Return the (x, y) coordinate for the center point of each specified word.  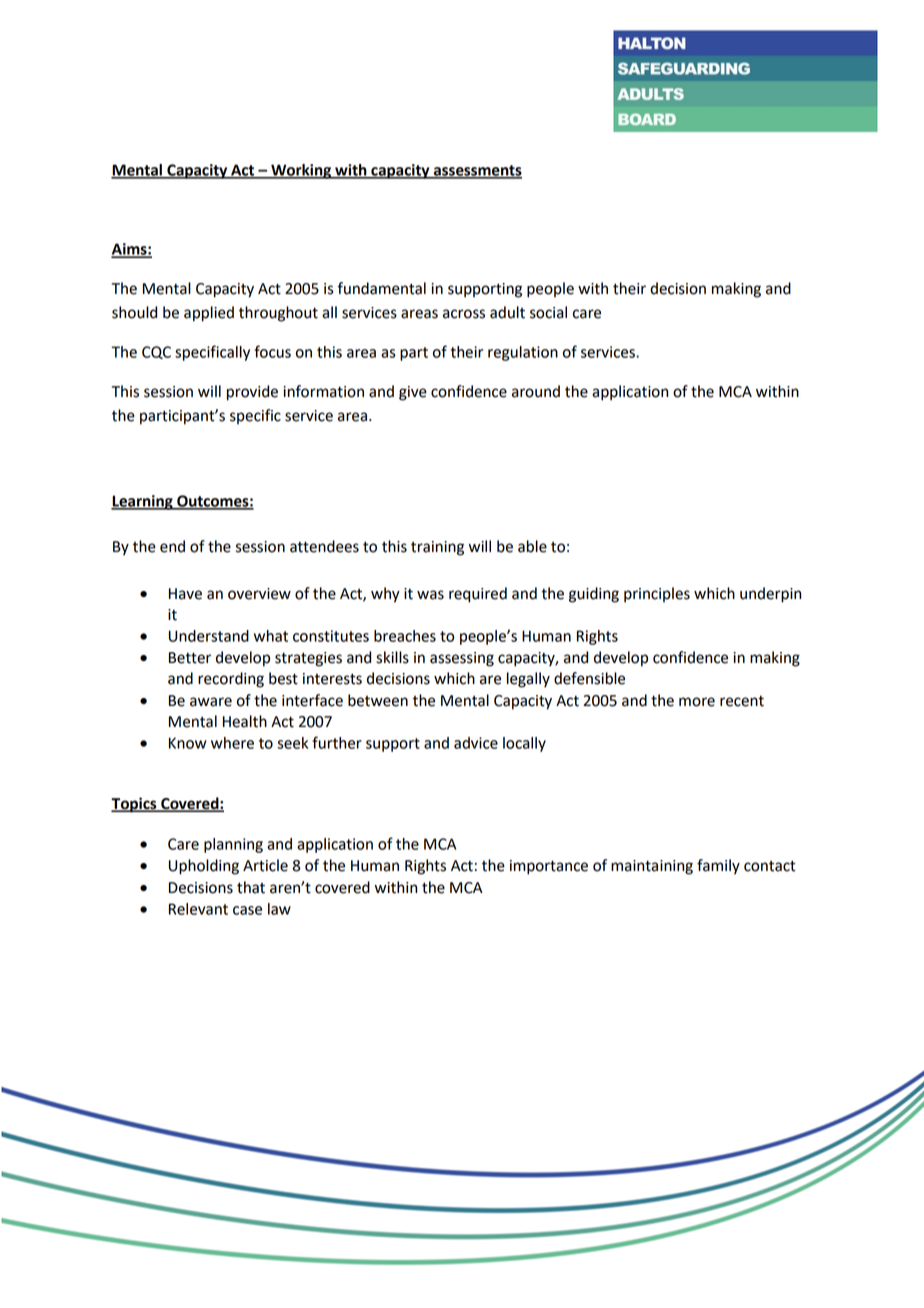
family (718, 867)
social (548, 312)
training (437, 548)
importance (549, 867)
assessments (476, 171)
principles (657, 595)
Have (185, 594)
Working (301, 171)
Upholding (204, 867)
